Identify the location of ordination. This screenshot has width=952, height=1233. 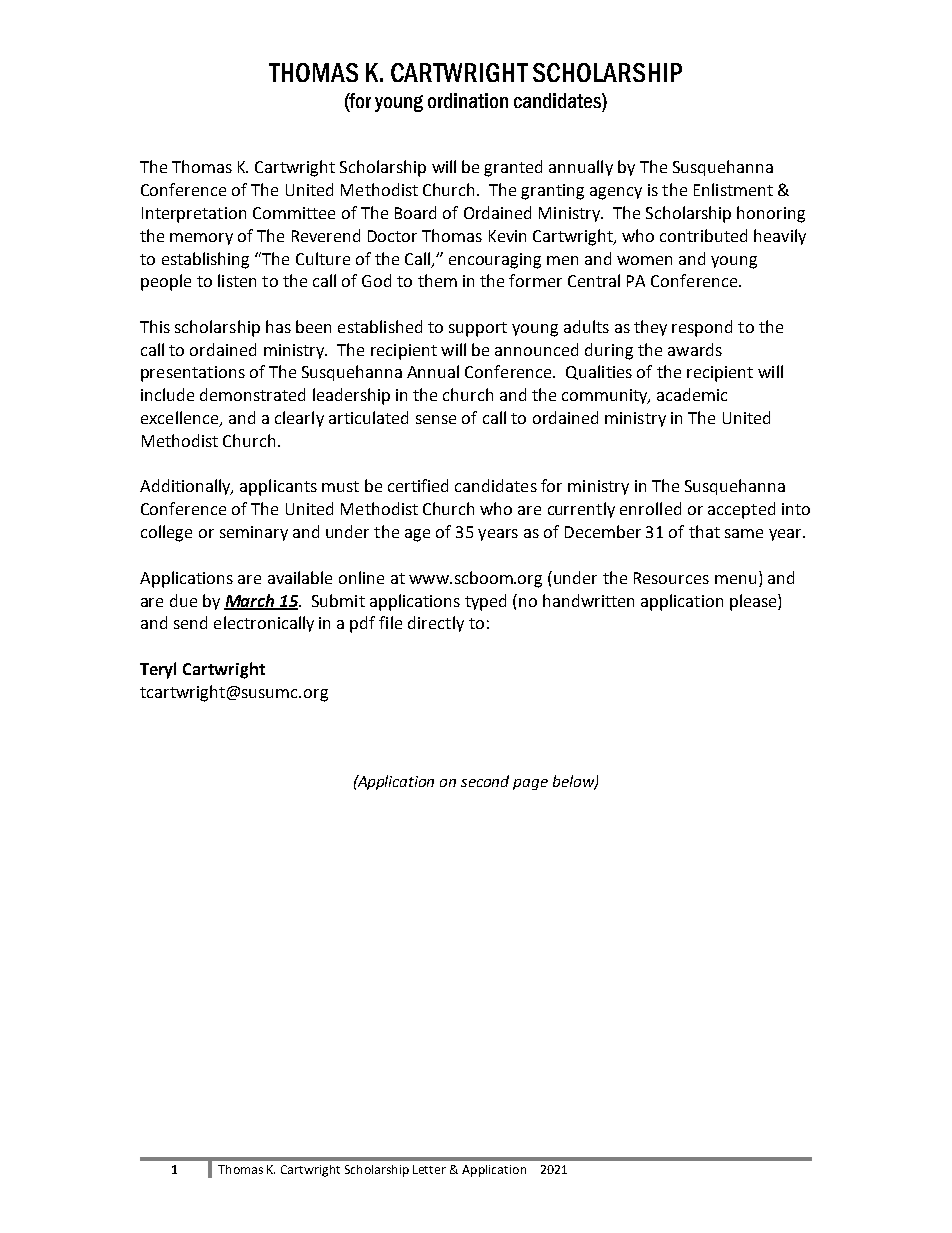
(468, 100).
